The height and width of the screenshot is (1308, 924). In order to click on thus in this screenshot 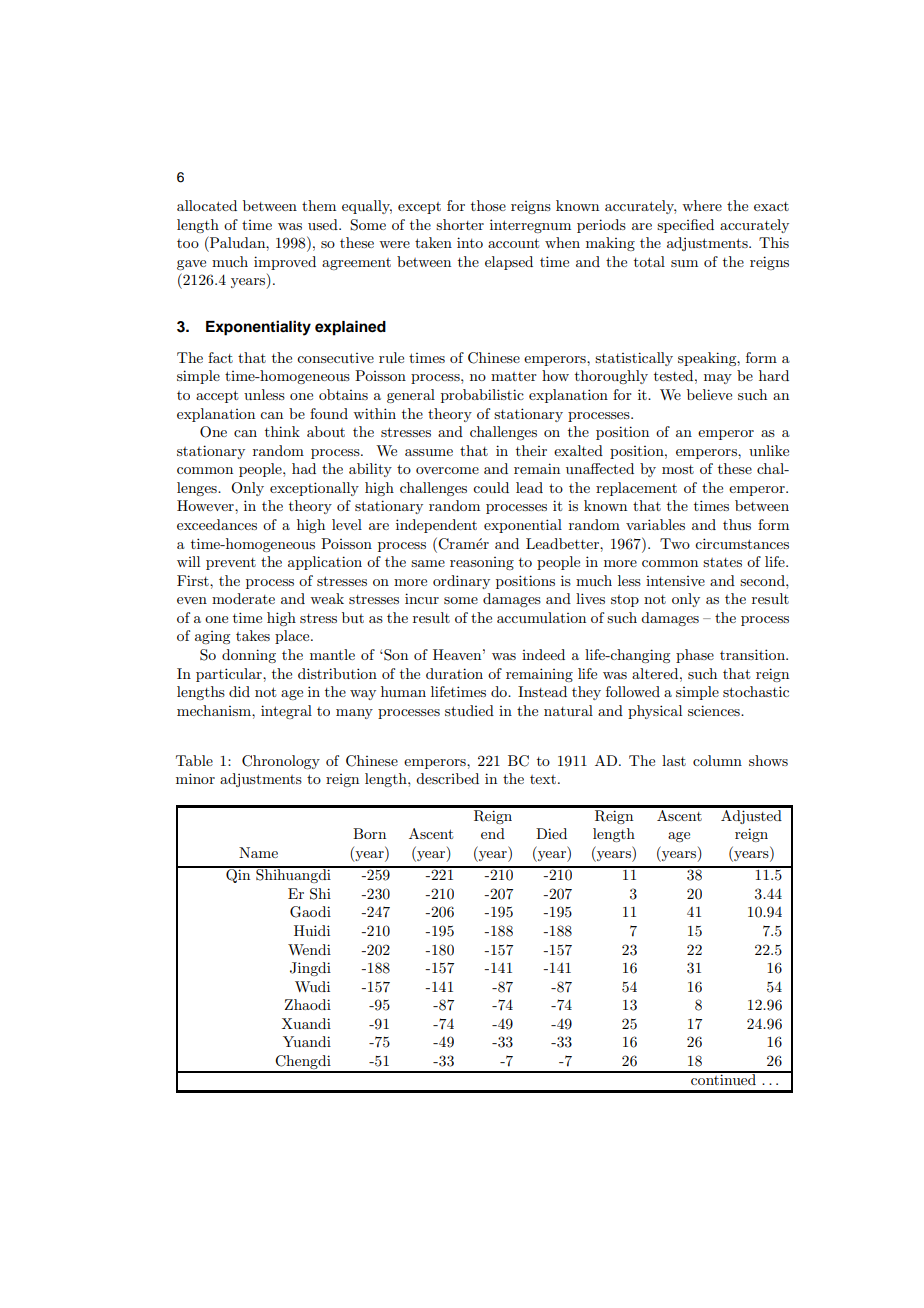, I will do `click(737, 524)`.
